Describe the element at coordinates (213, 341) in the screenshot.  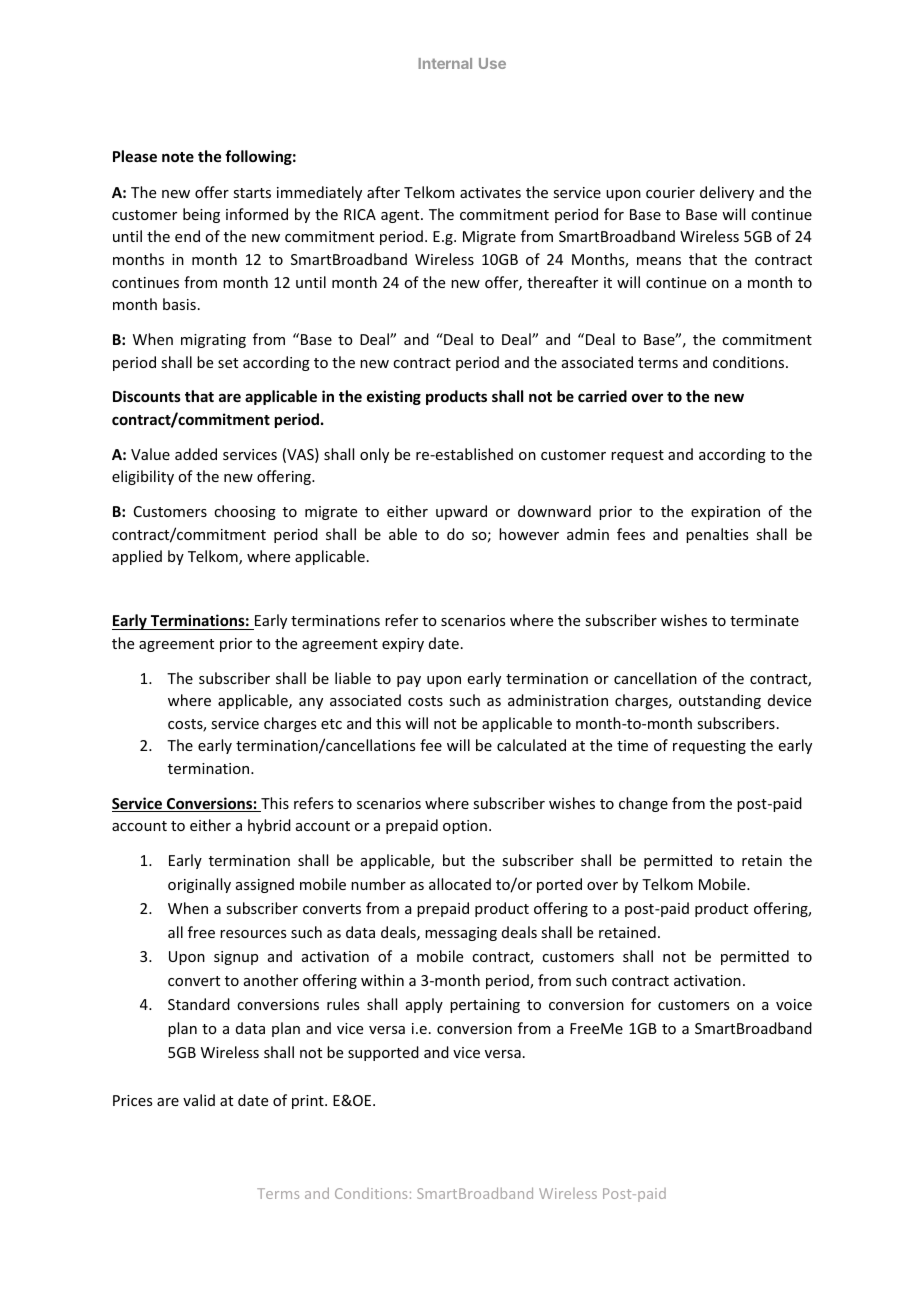
I see `migrating` at that location.
